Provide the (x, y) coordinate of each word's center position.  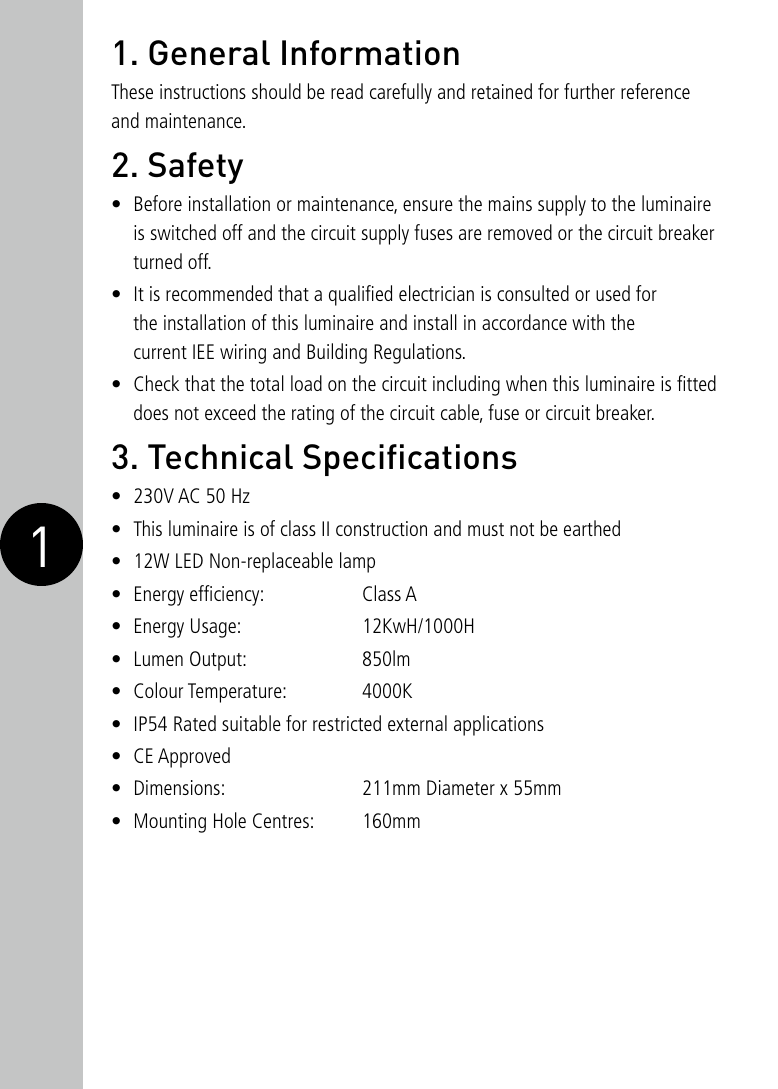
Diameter (461, 787)
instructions (203, 91)
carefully (401, 93)
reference (655, 91)
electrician (436, 293)
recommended (219, 293)
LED (189, 560)
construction (381, 528)
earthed (592, 528)
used (613, 293)
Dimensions (177, 787)
